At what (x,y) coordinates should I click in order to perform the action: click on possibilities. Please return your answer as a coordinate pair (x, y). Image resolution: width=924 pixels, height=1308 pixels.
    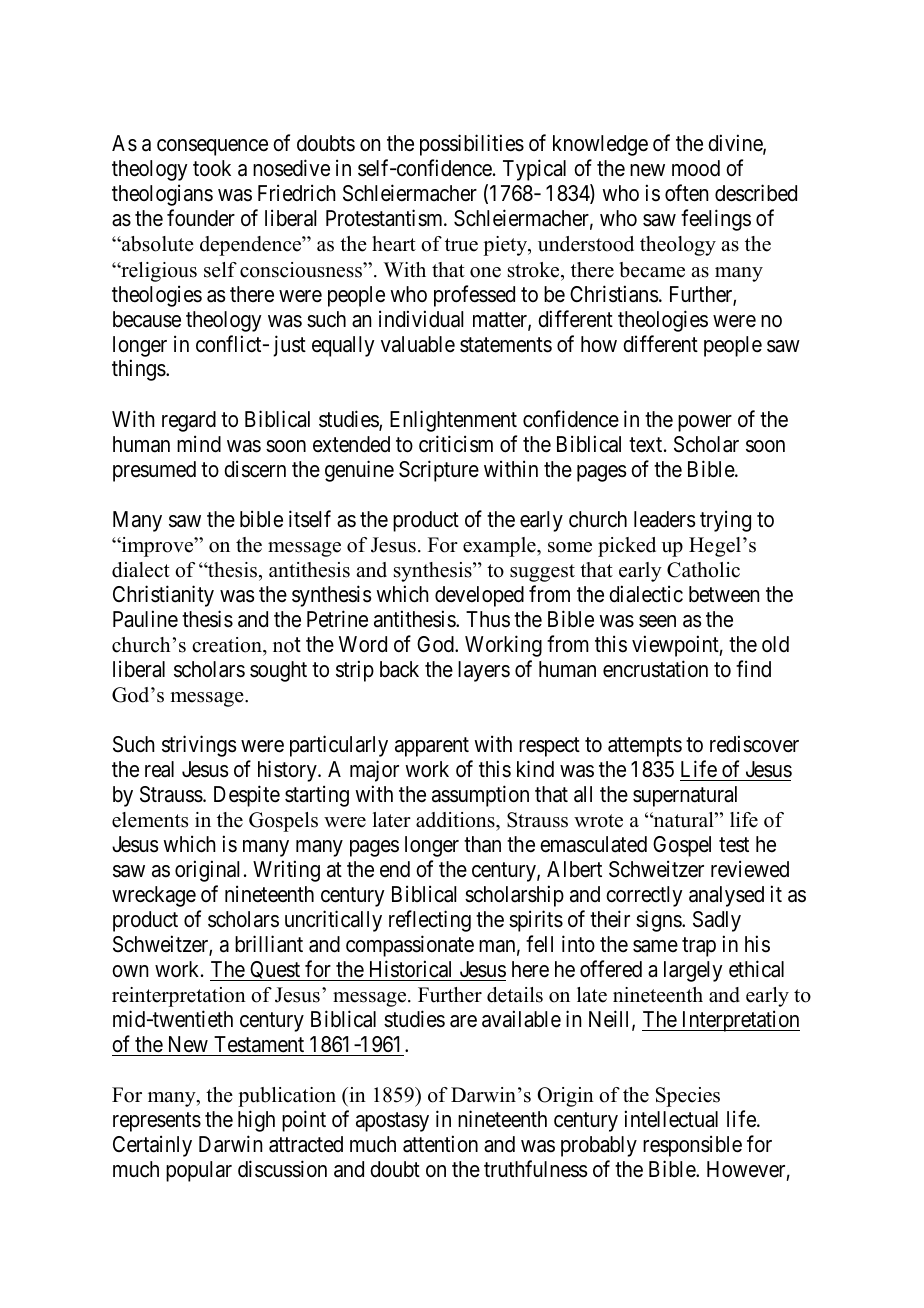
    Looking at the image, I should click on (472, 145).
